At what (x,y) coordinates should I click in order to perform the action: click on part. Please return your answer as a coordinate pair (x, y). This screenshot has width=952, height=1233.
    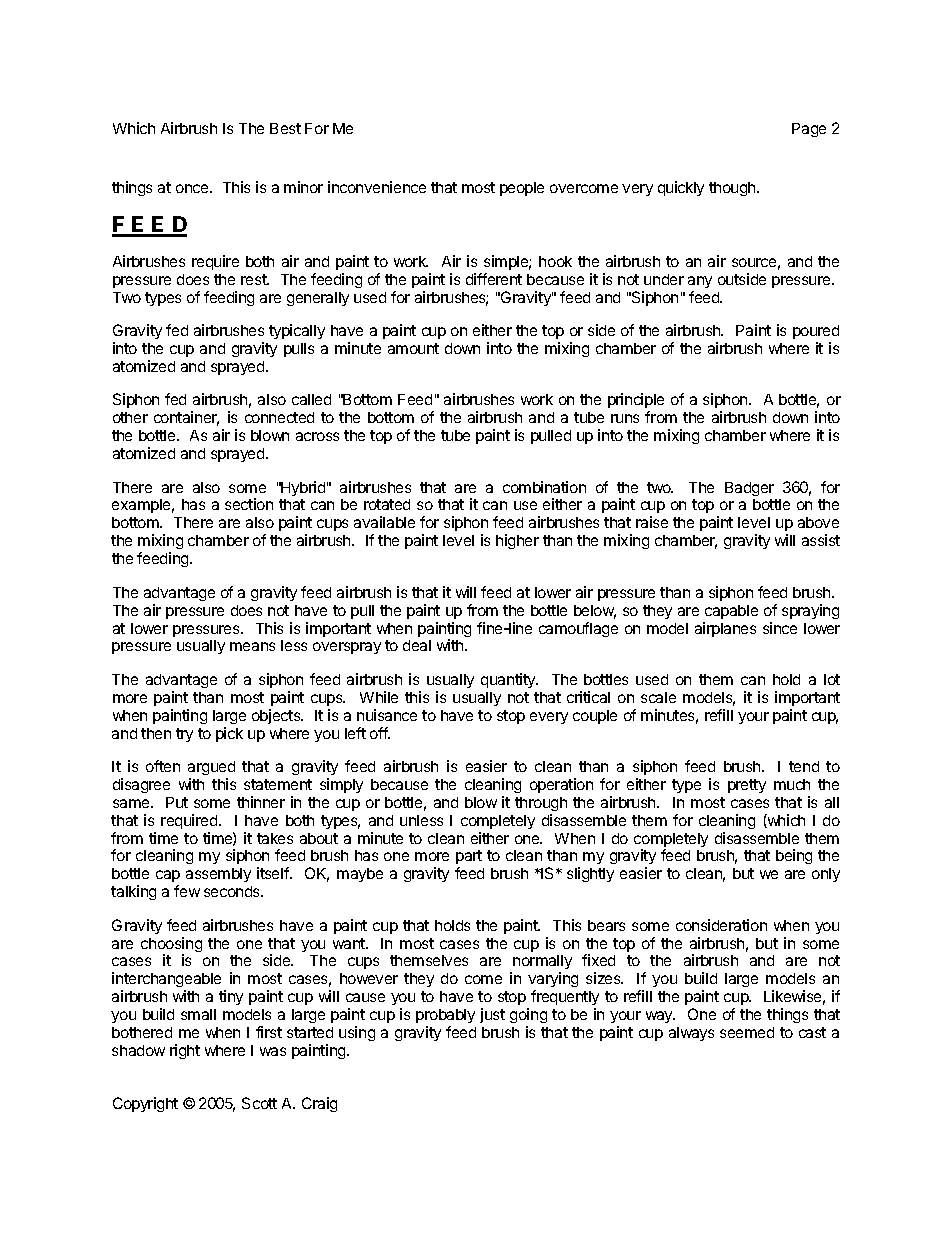
    Looking at the image, I should click on (469, 859).
